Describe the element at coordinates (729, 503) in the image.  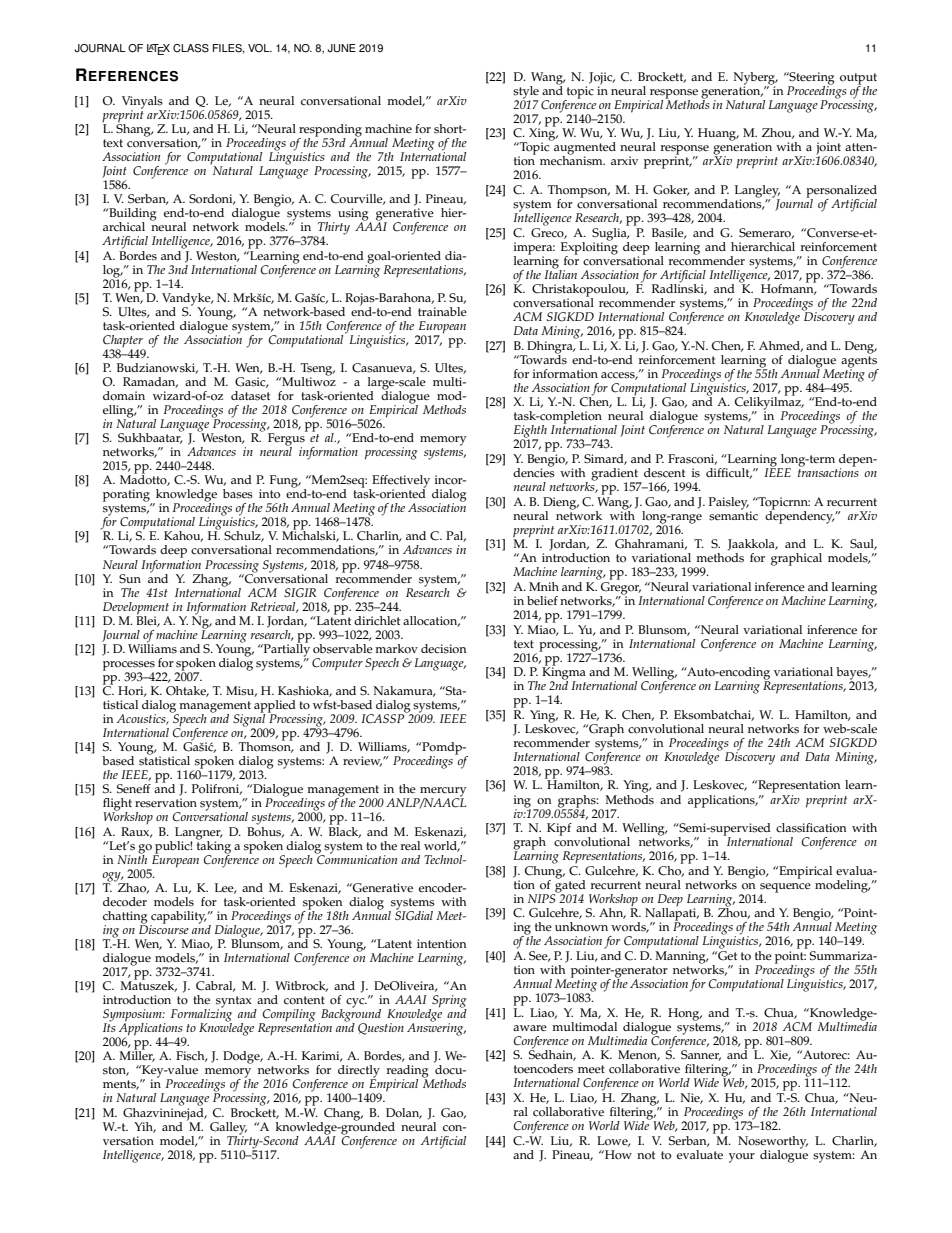
I see `Paisley` at that location.
